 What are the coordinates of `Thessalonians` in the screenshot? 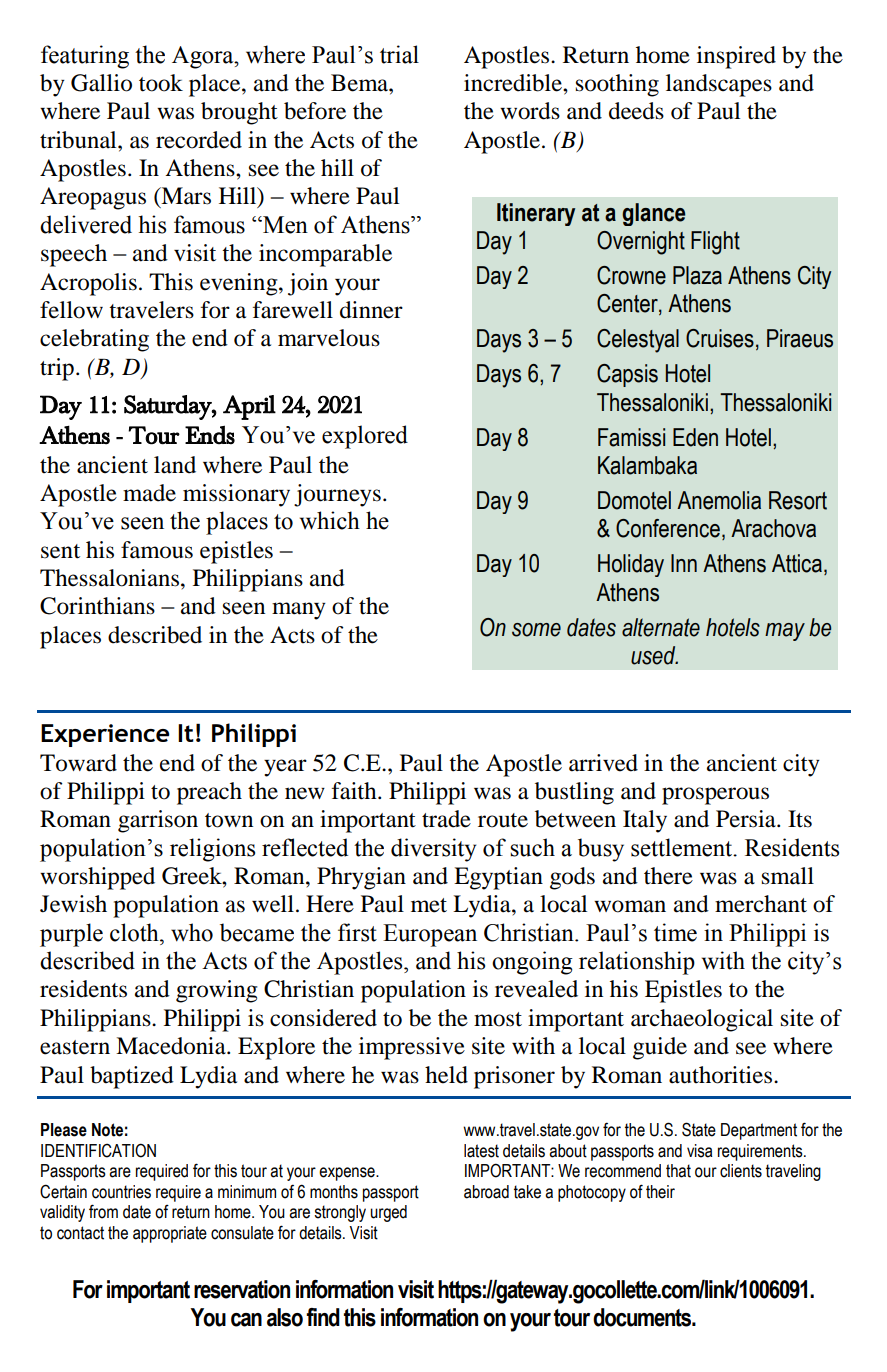 It's located at (109, 578).
